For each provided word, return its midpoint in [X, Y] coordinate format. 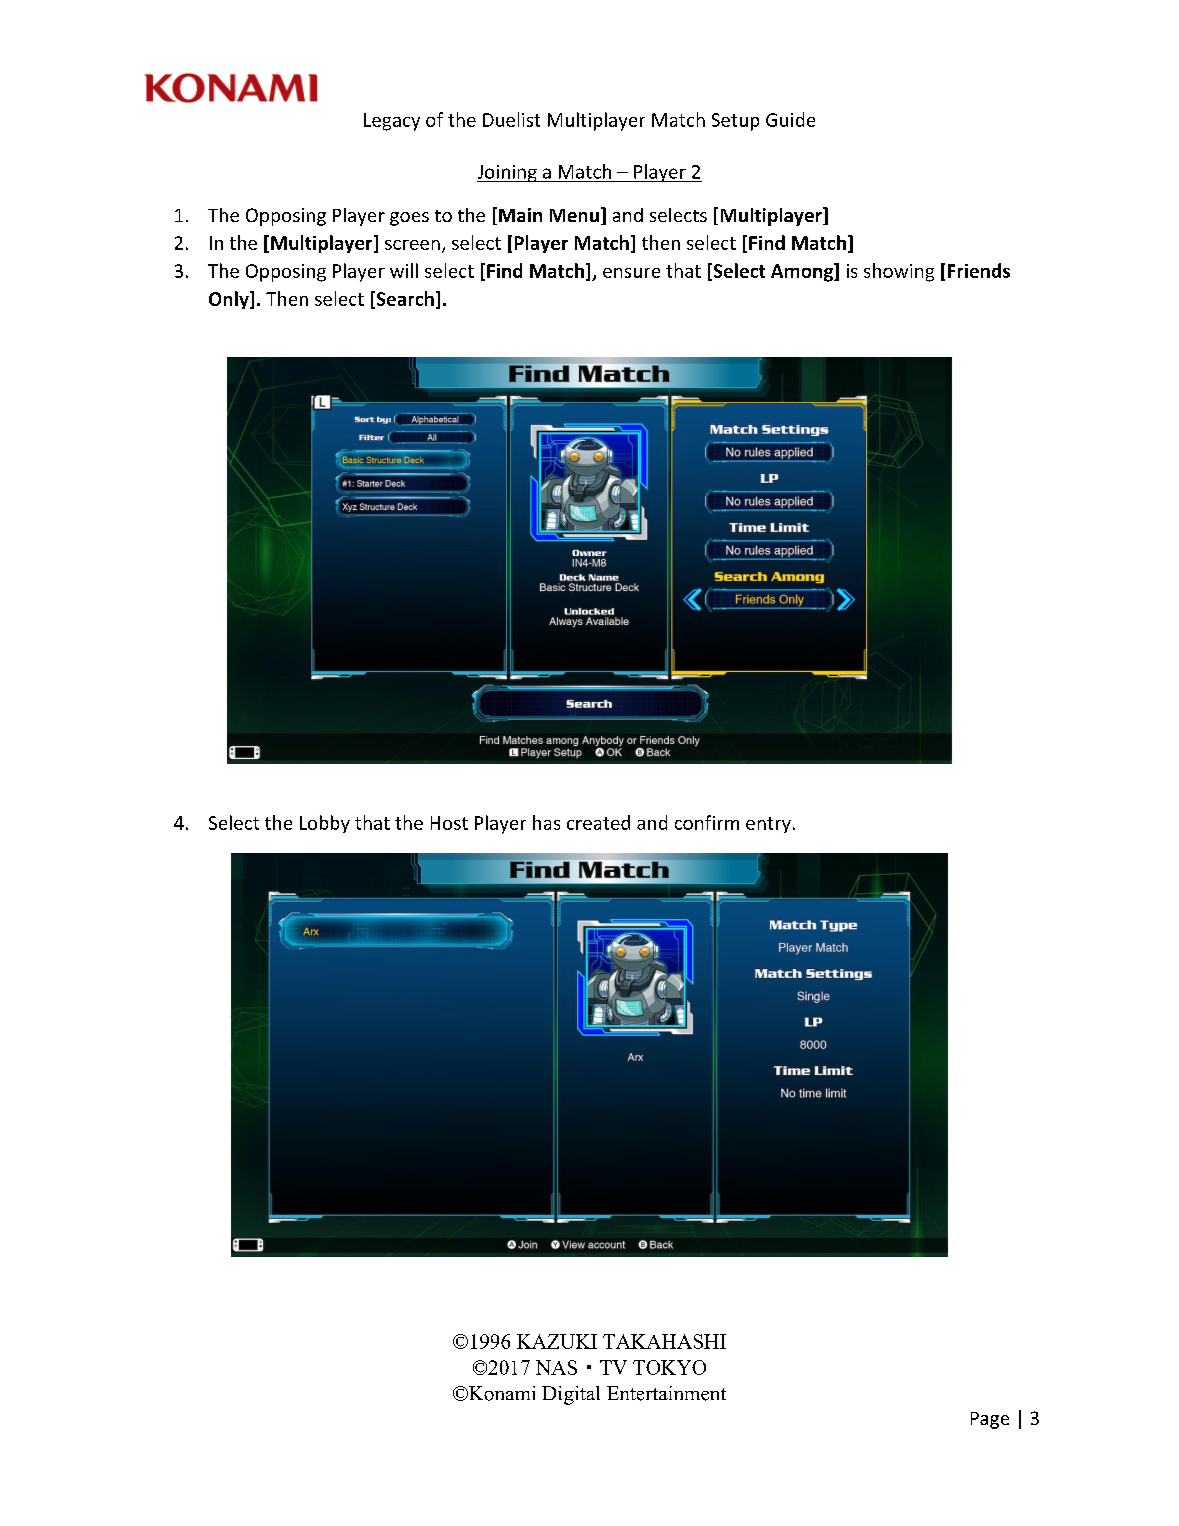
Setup [735, 122]
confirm [707, 822]
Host [449, 823]
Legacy [392, 122]
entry [768, 825]
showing [899, 272]
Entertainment [666, 1393]
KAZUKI [557, 1341]
